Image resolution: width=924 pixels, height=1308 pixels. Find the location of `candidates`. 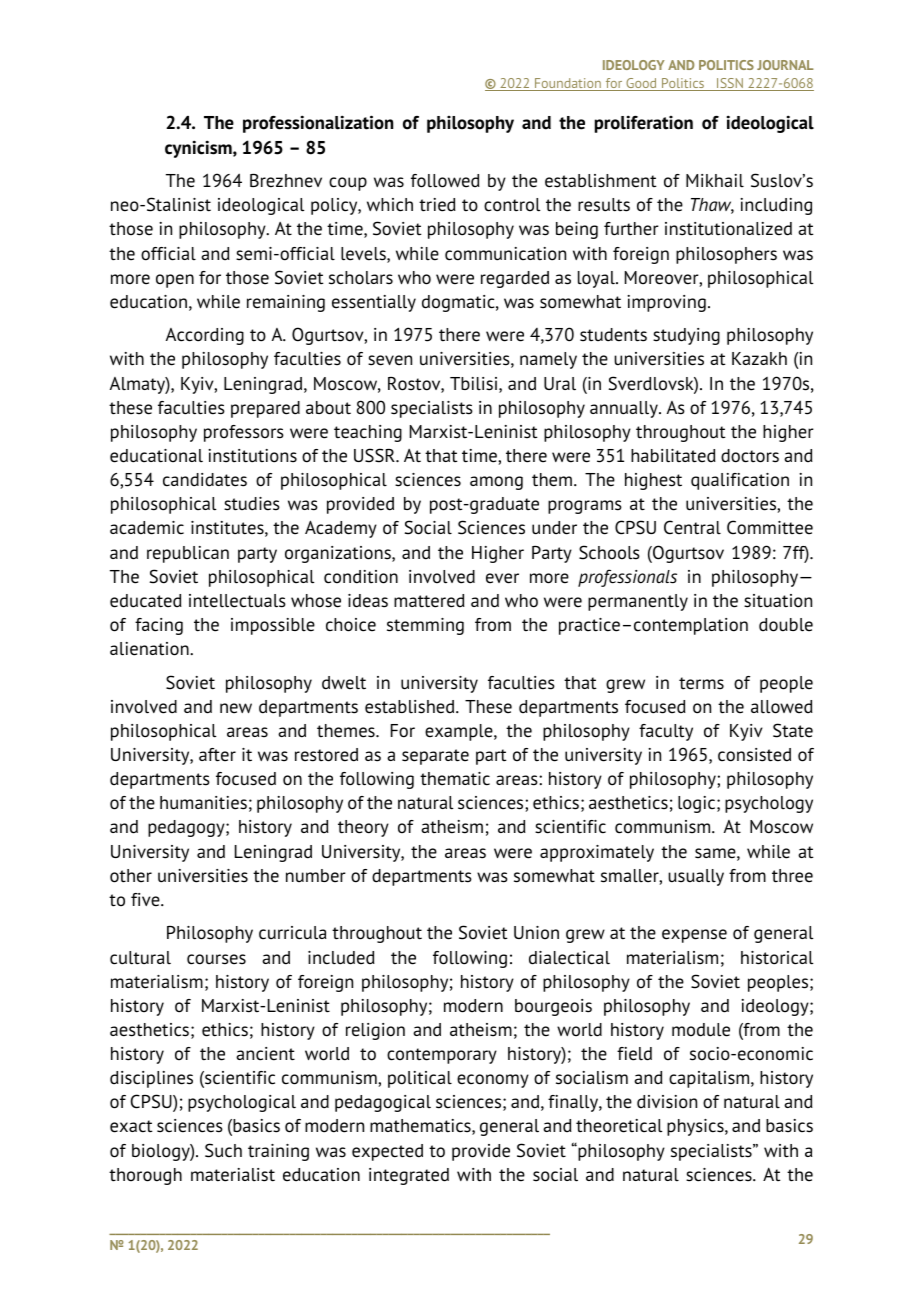

candidates is located at coordinates (205, 480).
